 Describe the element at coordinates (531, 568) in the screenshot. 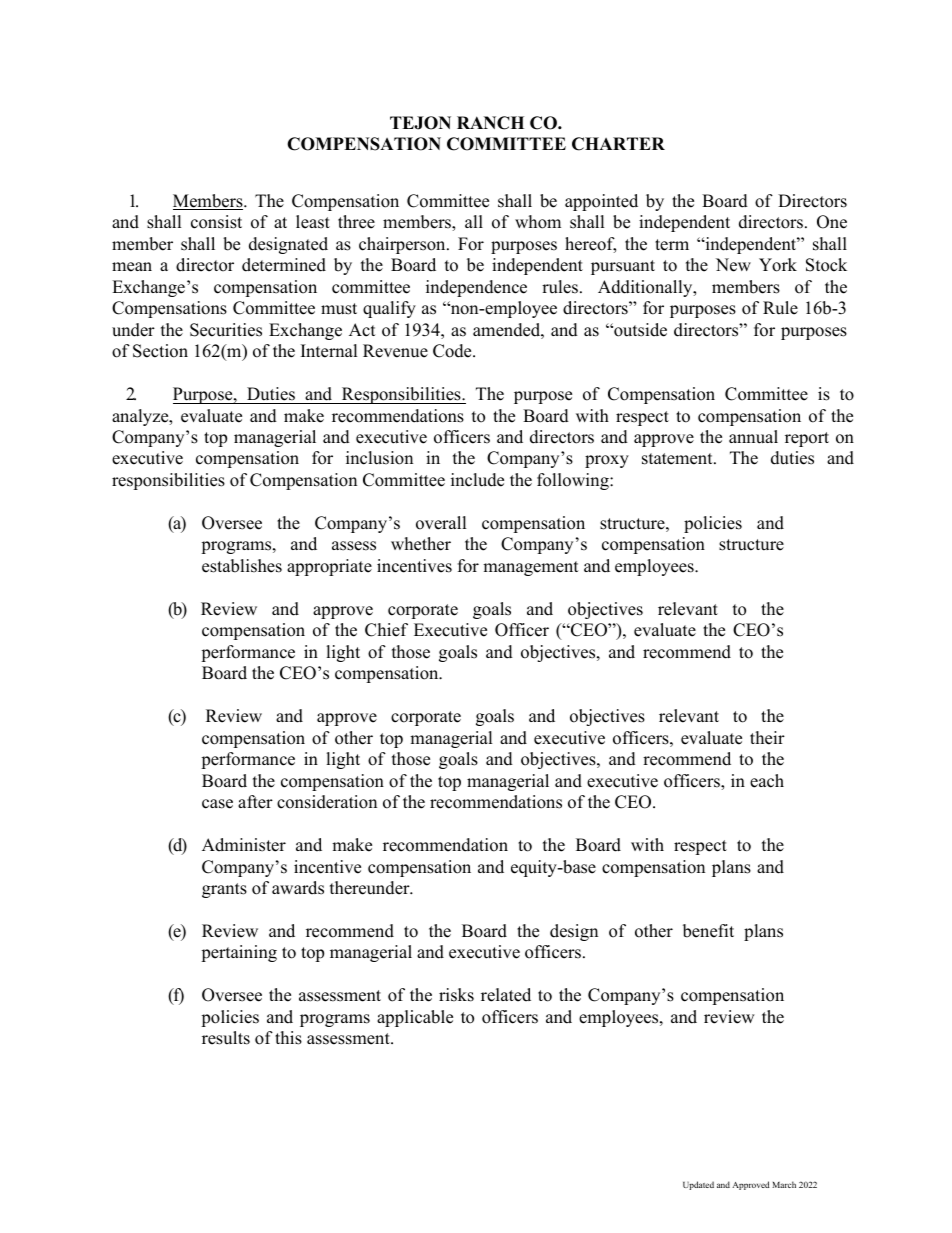

I see `management` at that location.
